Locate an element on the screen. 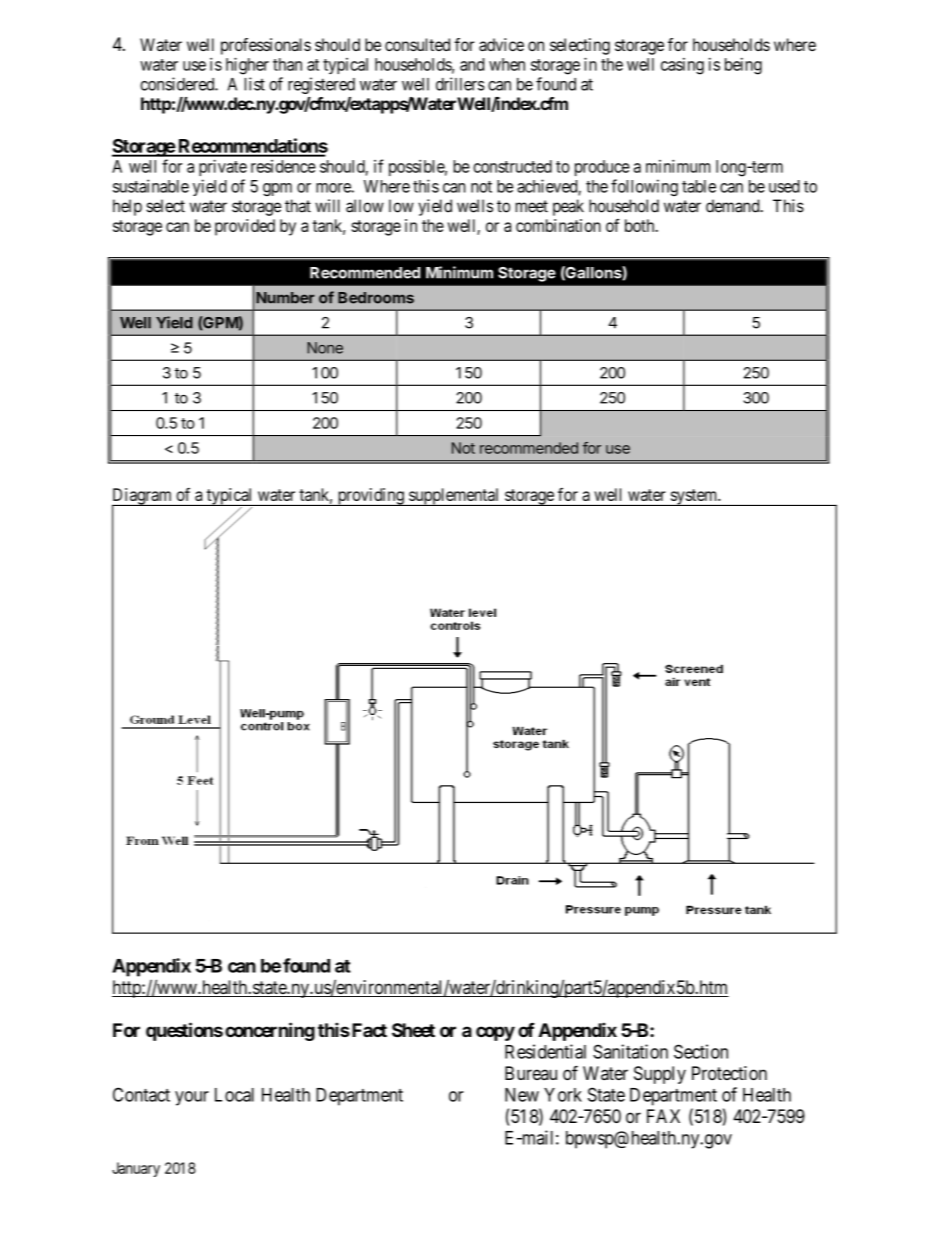 The height and width of the screenshot is (1233, 952). demand is located at coordinates (734, 206).
